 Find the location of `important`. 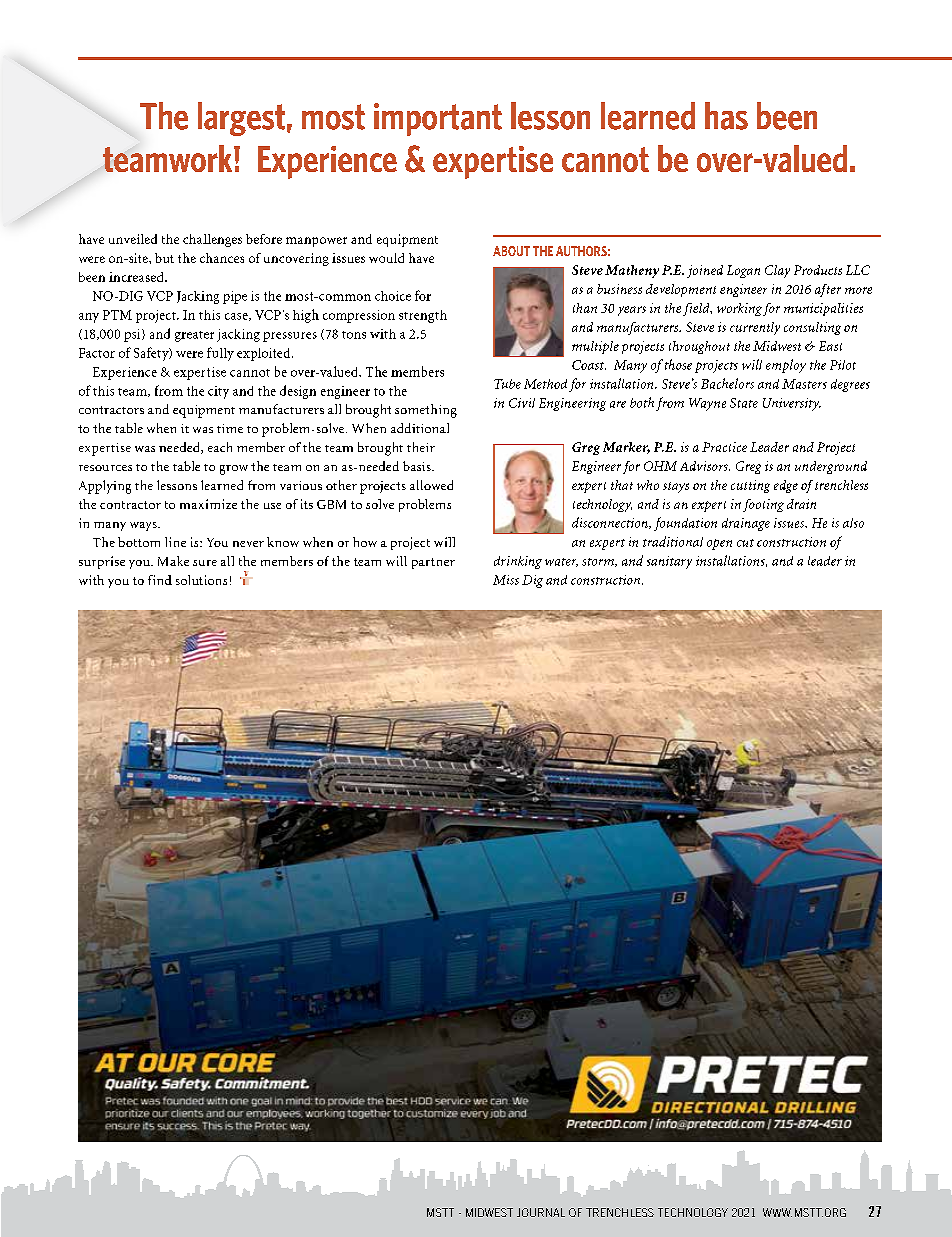

important is located at coordinates (438, 119).
